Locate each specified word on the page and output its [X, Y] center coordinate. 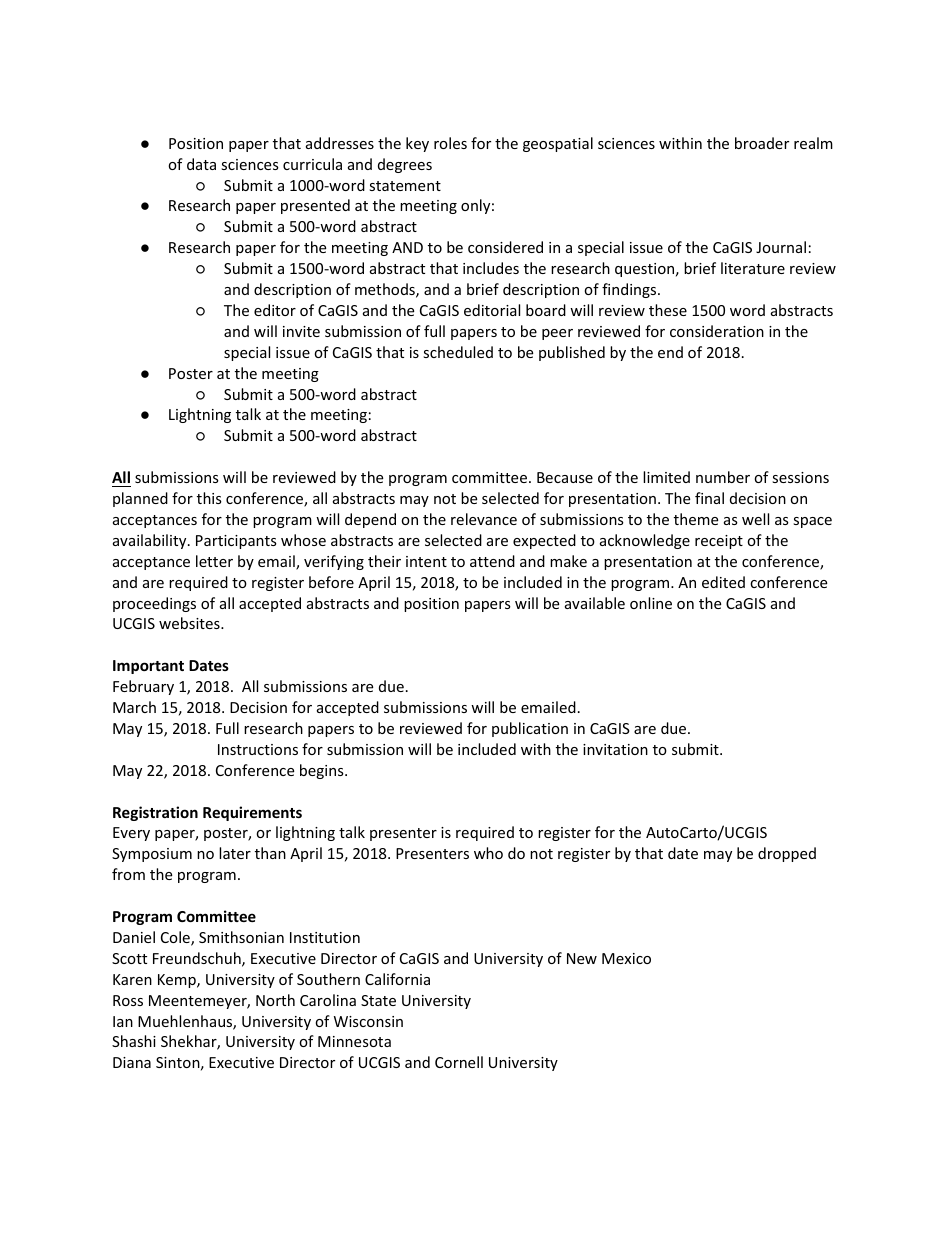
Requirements [252, 813]
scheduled [458, 352]
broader [762, 143]
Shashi [134, 1041]
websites [190, 623]
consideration [717, 331]
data [201, 164]
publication [530, 729]
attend [492, 561]
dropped [787, 854]
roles [450, 143]
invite [301, 331]
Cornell [459, 1062]
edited [723, 582]
